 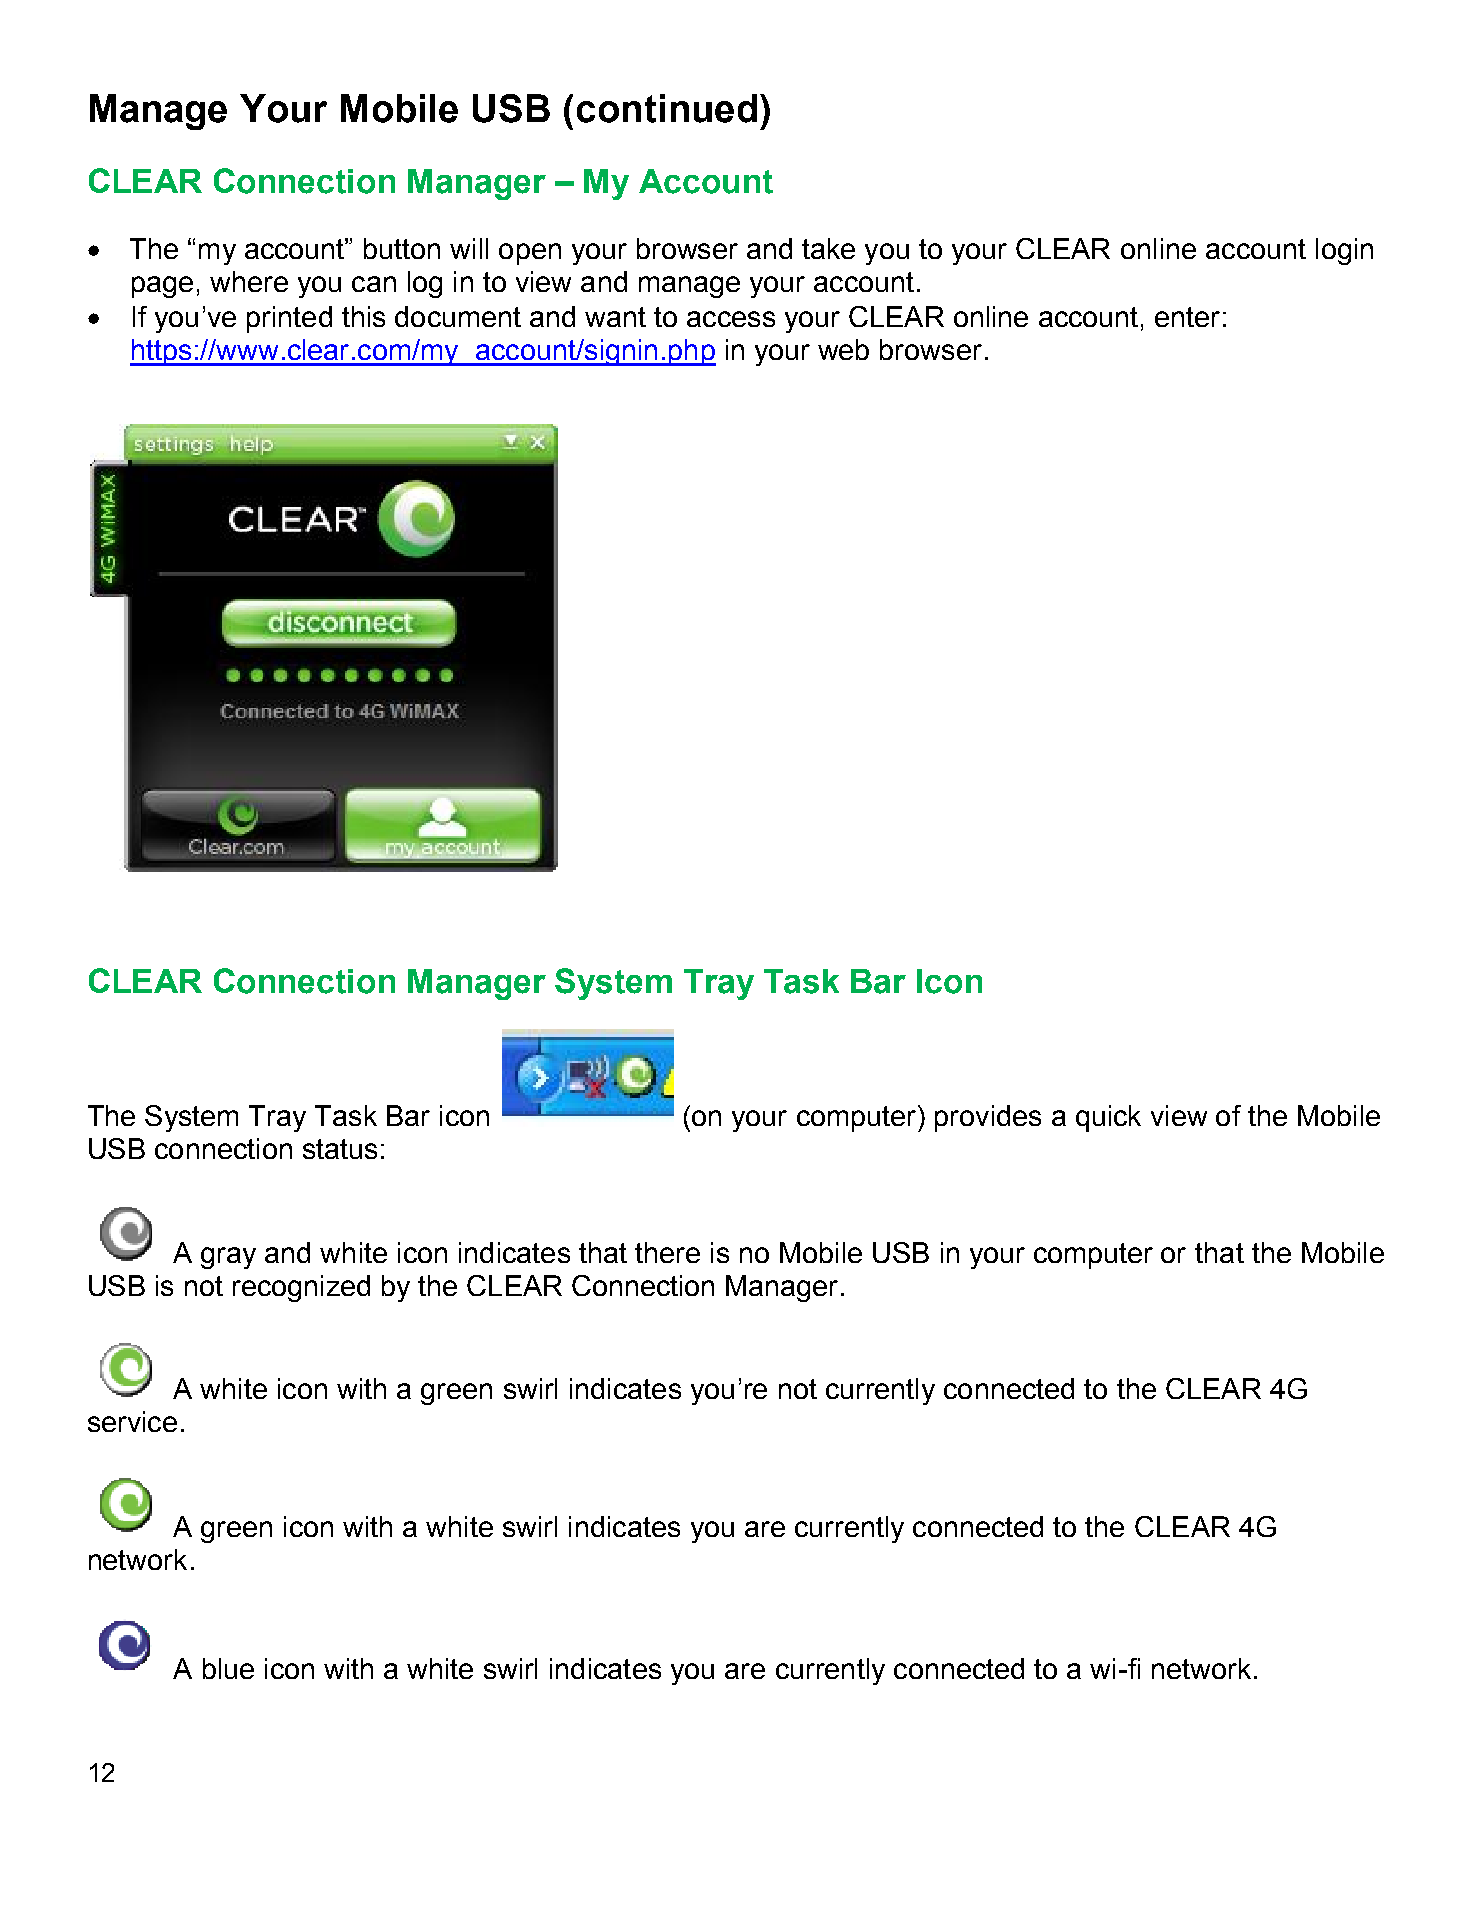 What do you see at coordinates (249, 281) in the document?
I see `where` at bounding box center [249, 281].
